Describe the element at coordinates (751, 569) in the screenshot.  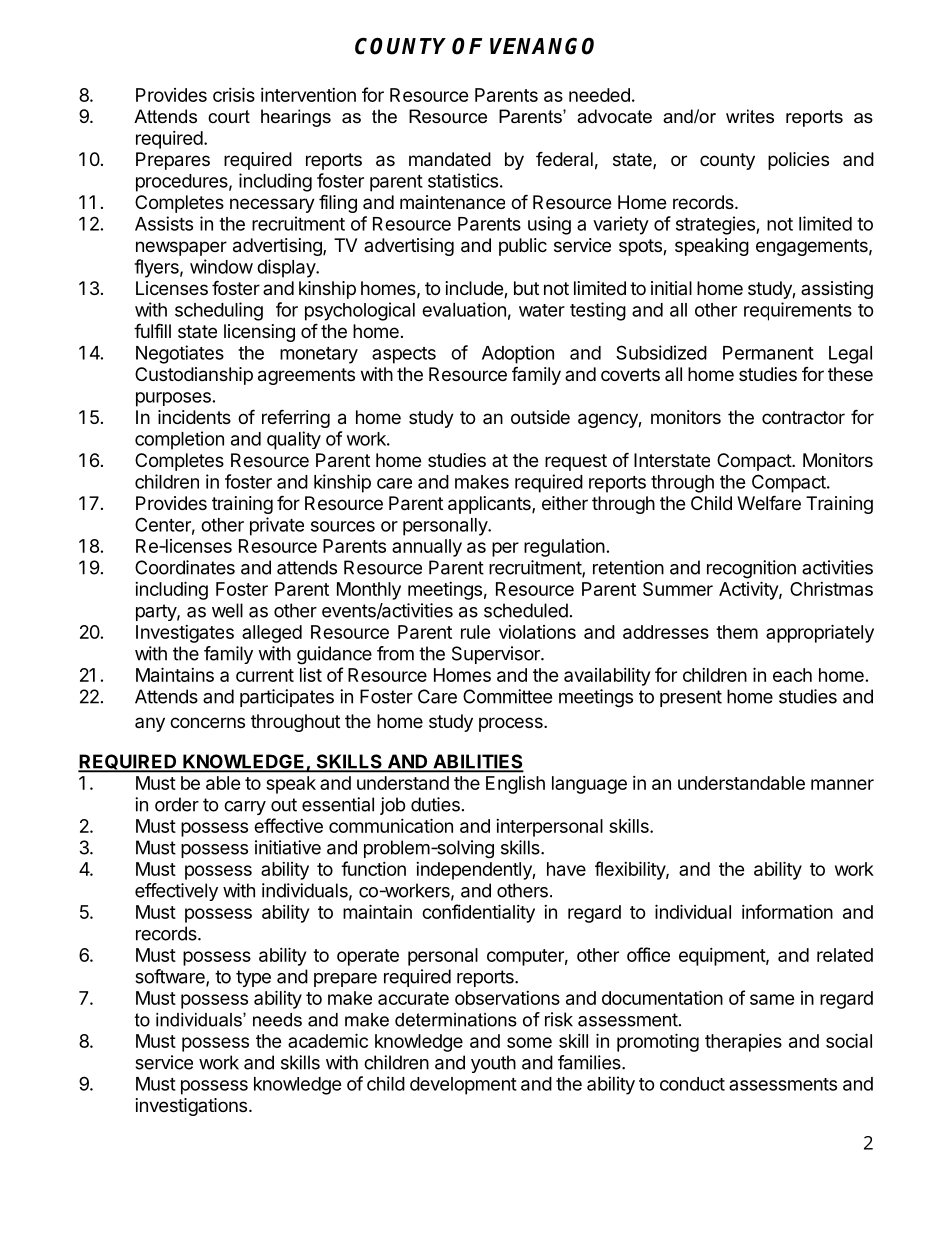
I see `recognition` at that location.
